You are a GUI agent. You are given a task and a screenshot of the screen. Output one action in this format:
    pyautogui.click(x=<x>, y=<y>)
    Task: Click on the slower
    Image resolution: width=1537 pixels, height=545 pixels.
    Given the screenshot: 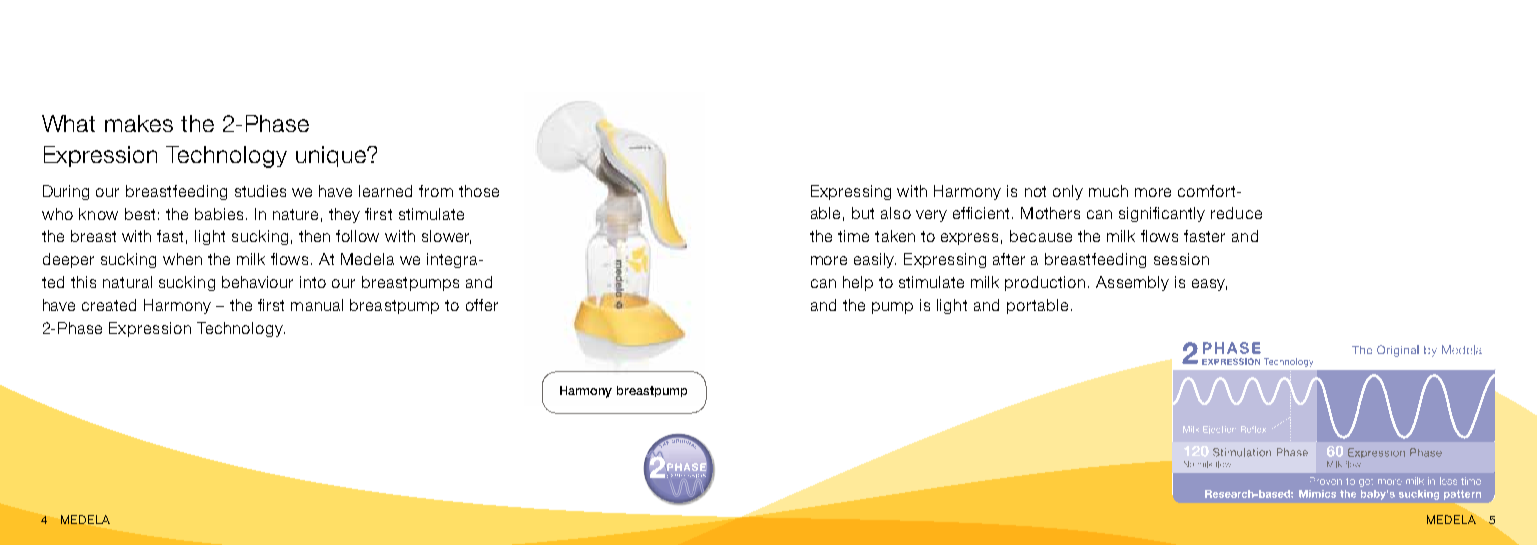 What is the action you would take?
    pyautogui.click(x=446, y=237)
